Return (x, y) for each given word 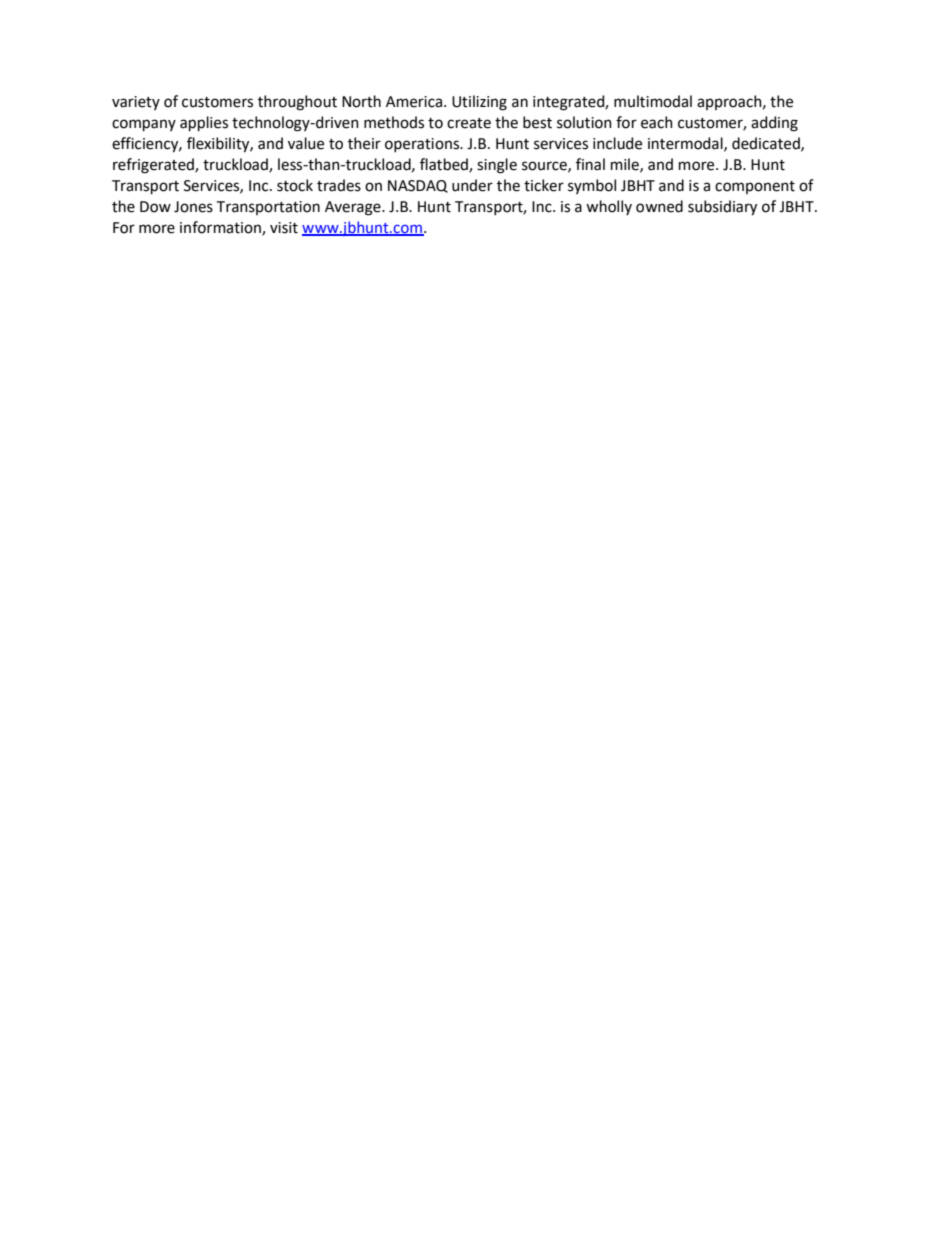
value (306, 143)
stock (295, 185)
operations (423, 145)
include (617, 143)
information (221, 228)
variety (136, 103)
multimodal (653, 101)
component (755, 187)
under (472, 185)
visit (284, 228)
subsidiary (722, 208)
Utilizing (479, 103)
